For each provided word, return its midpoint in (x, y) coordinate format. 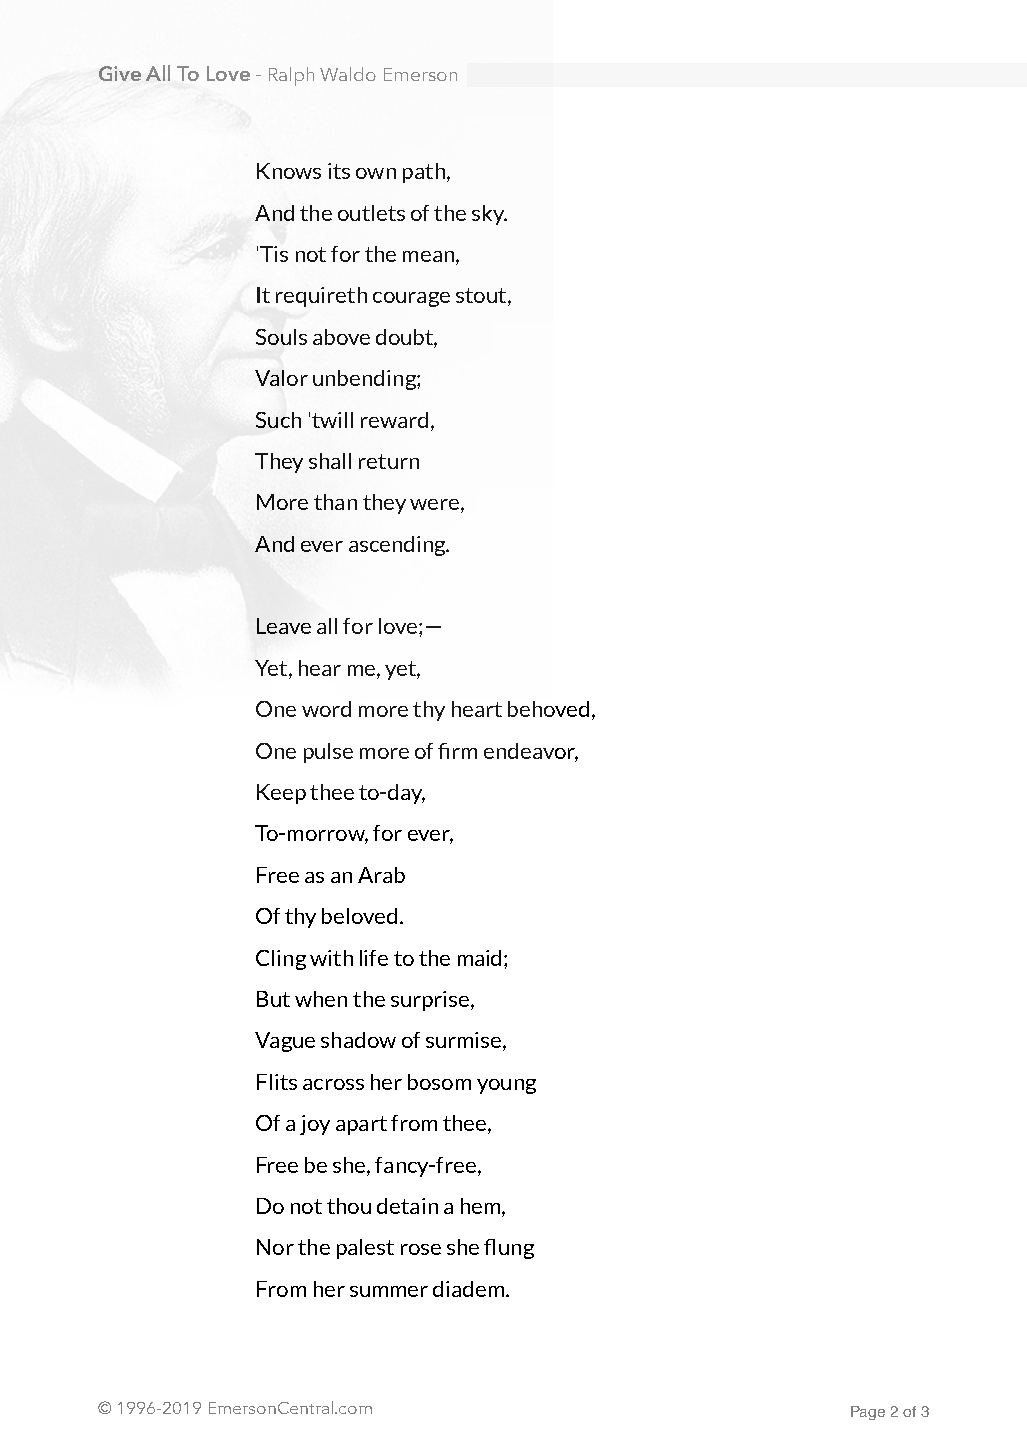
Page (868, 1413)
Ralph (291, 76)
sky (489, 215)
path (424, 173)
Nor (275, 1247)
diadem (470, 1289)
